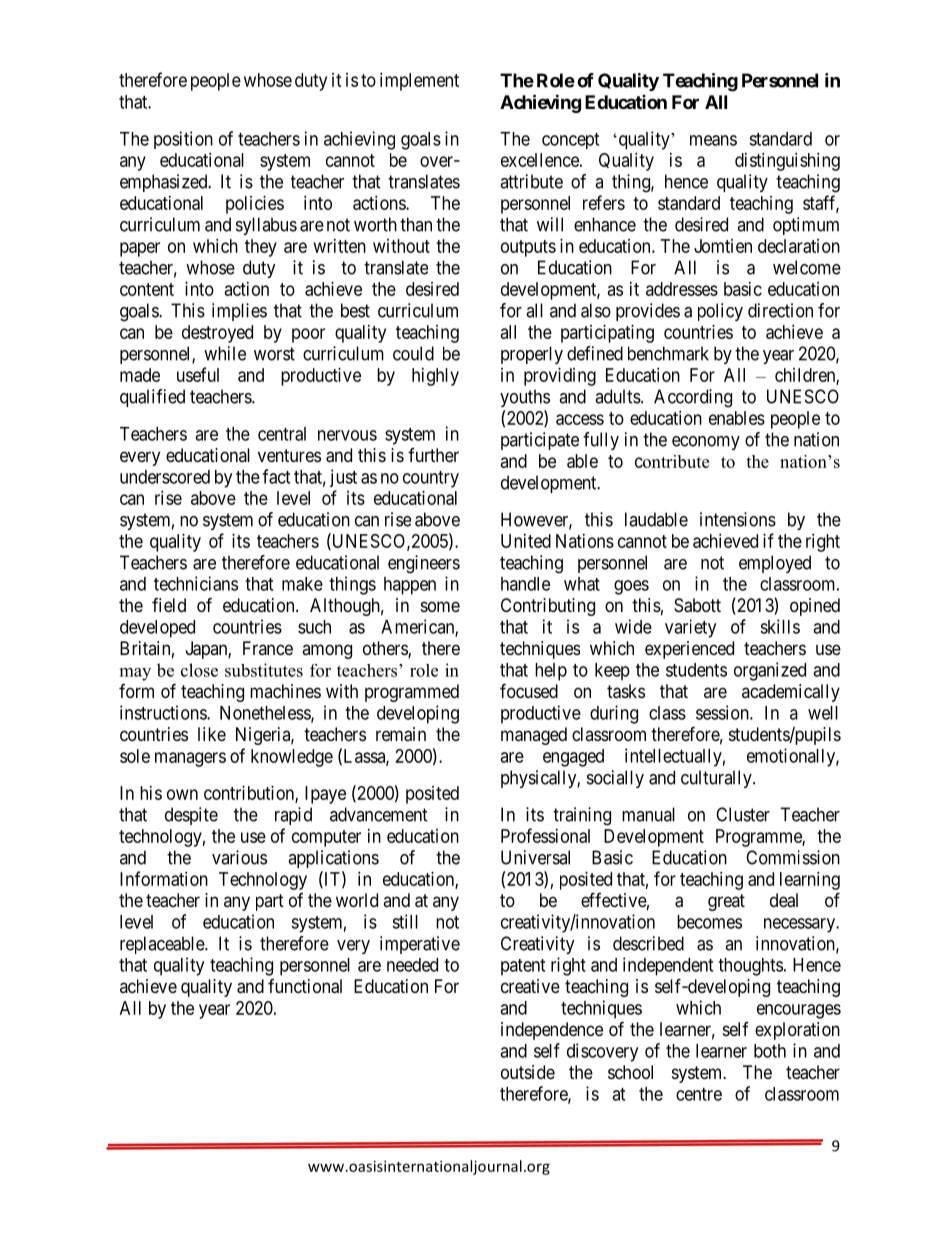 The width and height of the image is (952, 1233). Describe the element at coordinates (743, 814) in the image. I see `Cluster` at that location.
